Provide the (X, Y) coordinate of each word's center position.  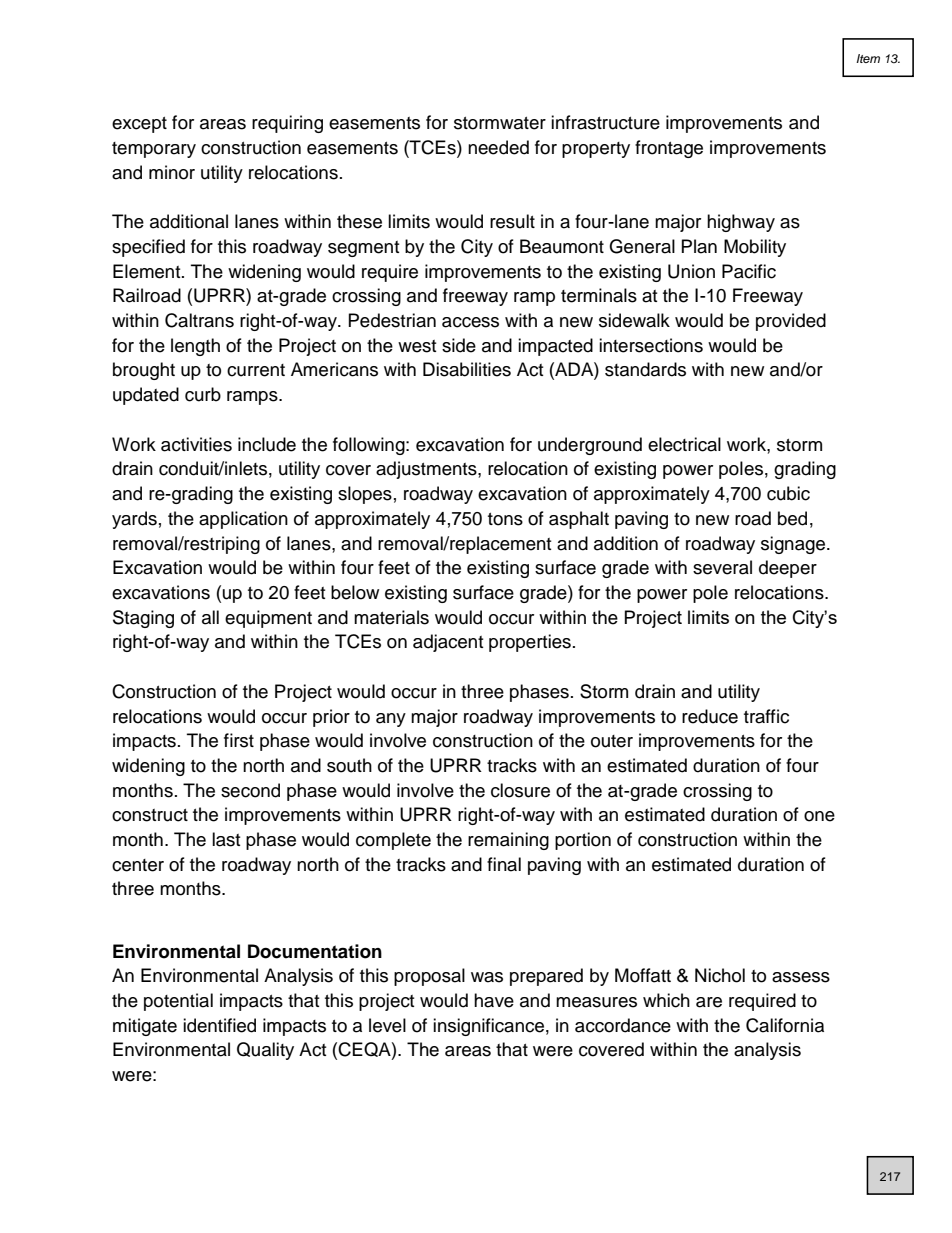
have (494, 1000)
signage (794, 545)
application (243, 520)
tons (505, 519)
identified (219, 1025)
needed (498, 147)
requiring (287, 124)
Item (868, 58)
